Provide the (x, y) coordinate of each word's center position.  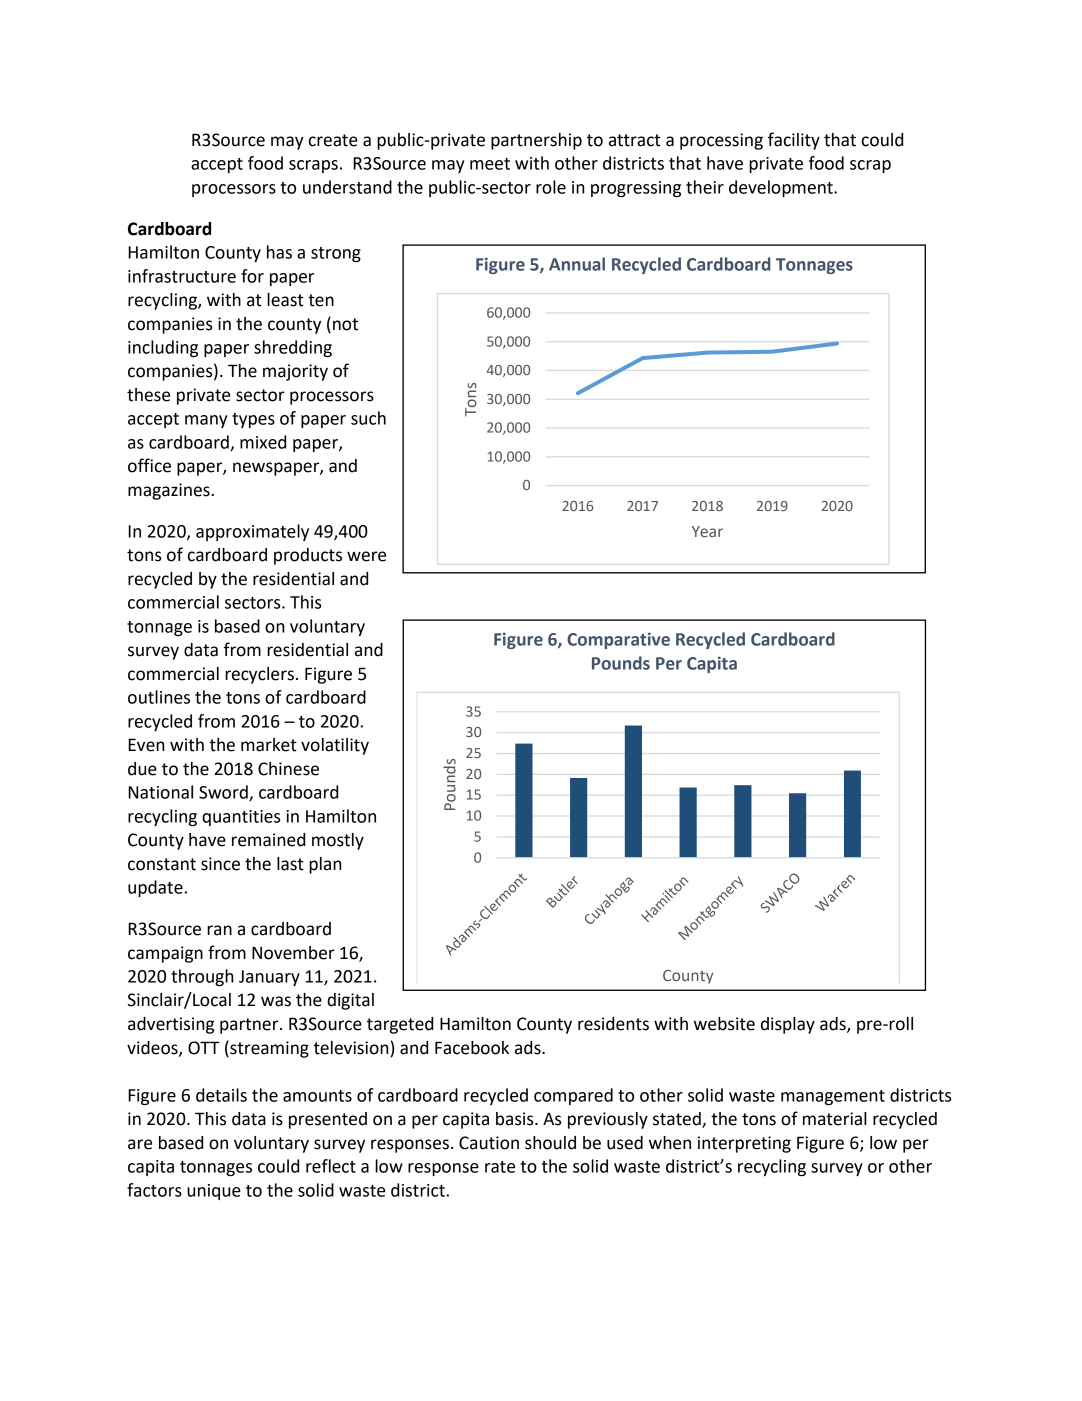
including (163, 348)
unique (214, 1192)
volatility (335, 746)
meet (490, 164)
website (724, 1024)
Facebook (472, 1048)
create (333, 140)
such (368, 418)
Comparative (618, 640)
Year (707, 531)
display (788, 1025)
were (366, 556)
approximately (252, 532)
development (782, 188)
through (202, 977)
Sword (224, 793)
